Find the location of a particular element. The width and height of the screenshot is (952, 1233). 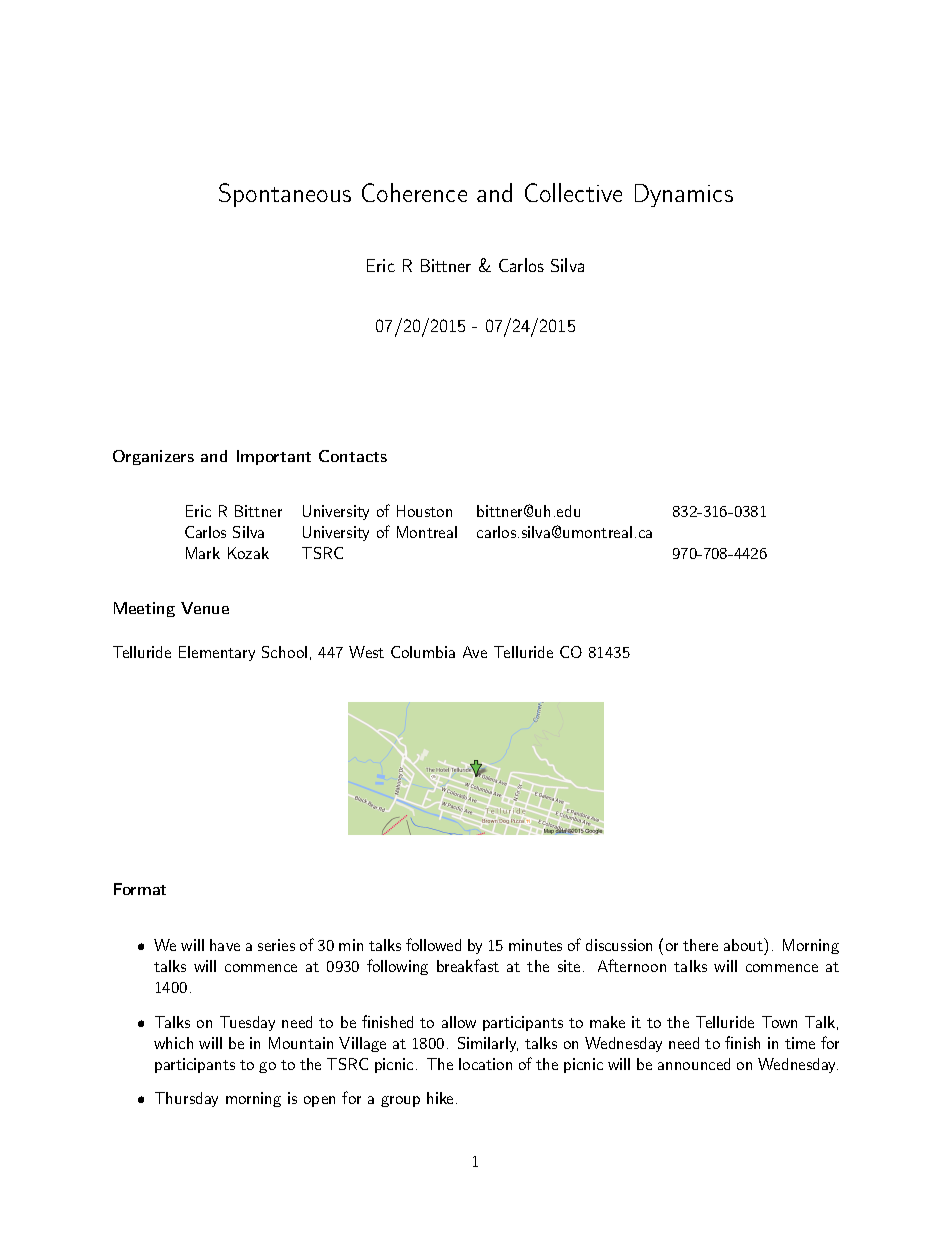

Coherence is located at coordinates (414, 192).
